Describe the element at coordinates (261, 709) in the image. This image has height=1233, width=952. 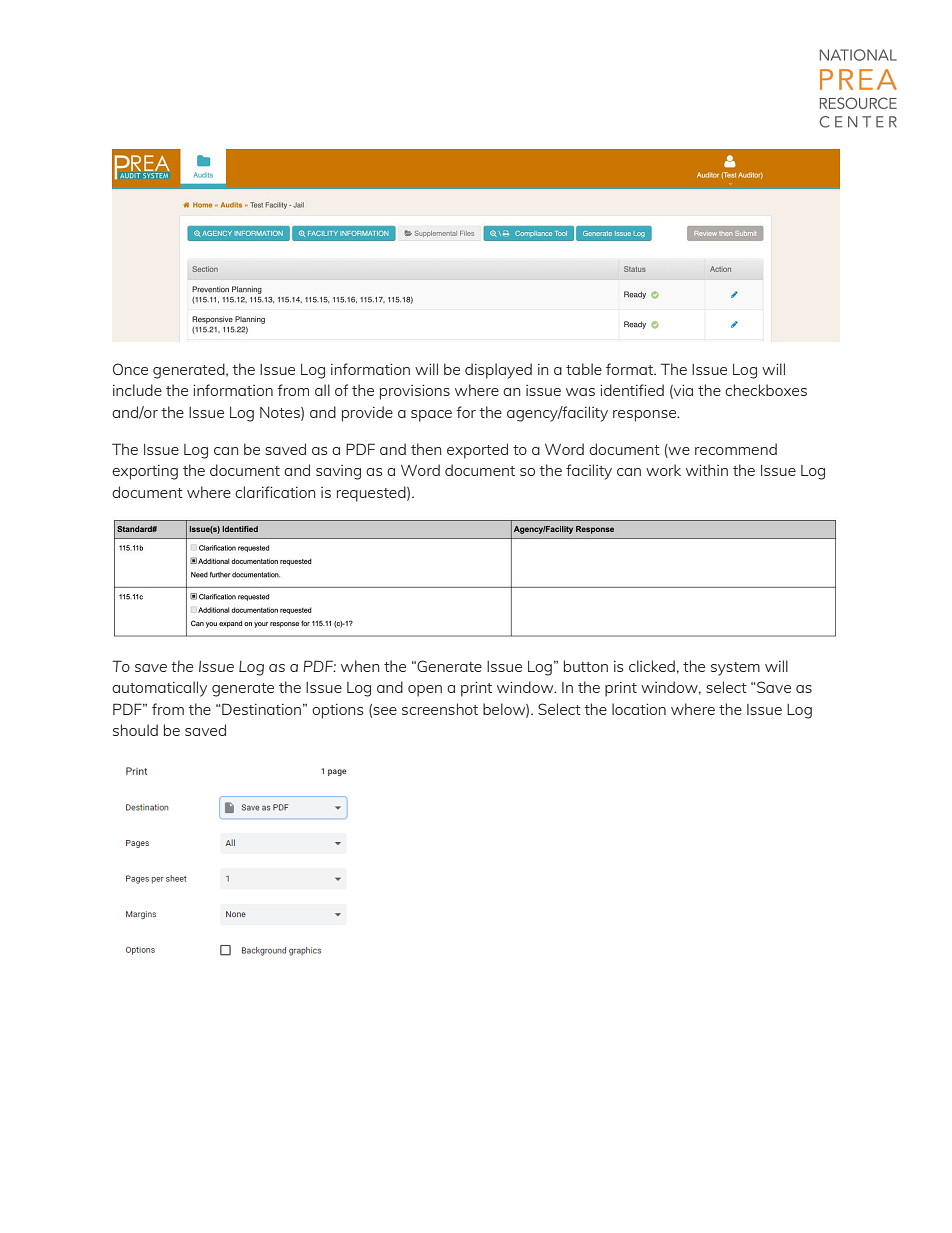
I see `Destination` at that location.
